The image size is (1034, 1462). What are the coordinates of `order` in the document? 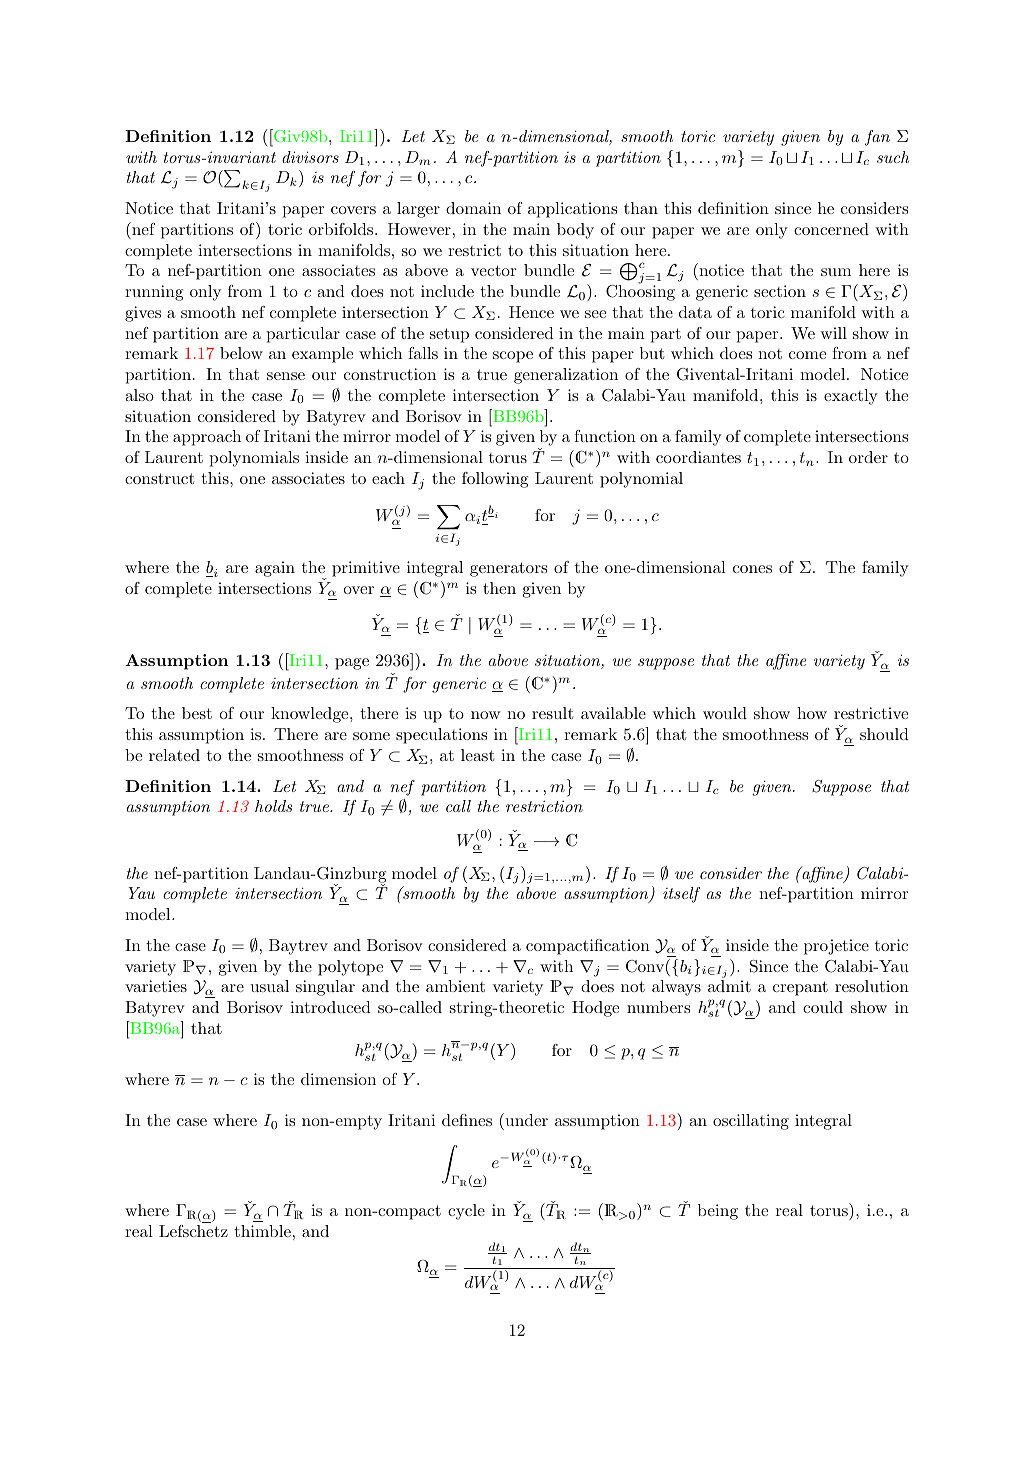 It's located at (868, 457).
